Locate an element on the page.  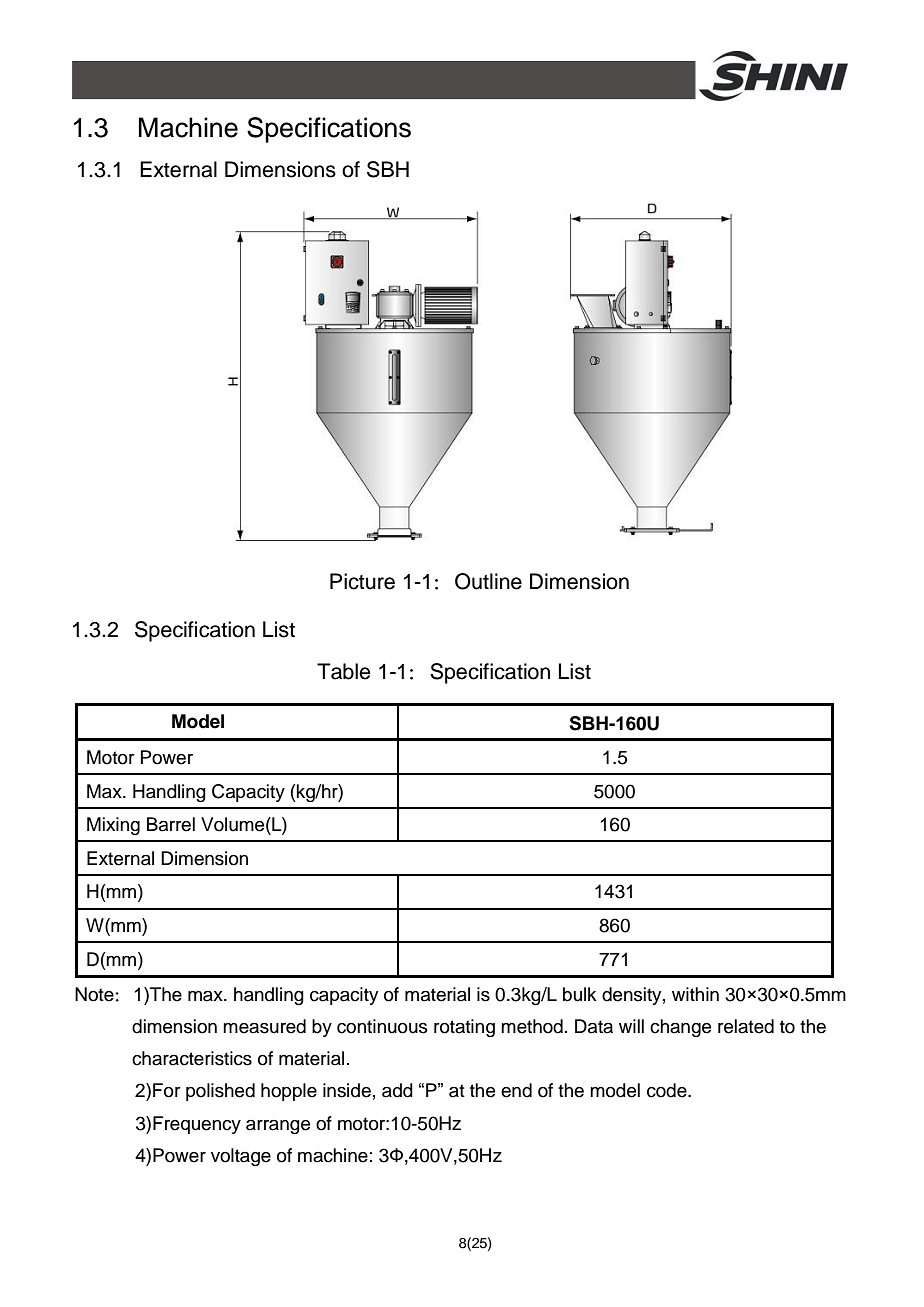
within is located at coordinates (695, 994).
